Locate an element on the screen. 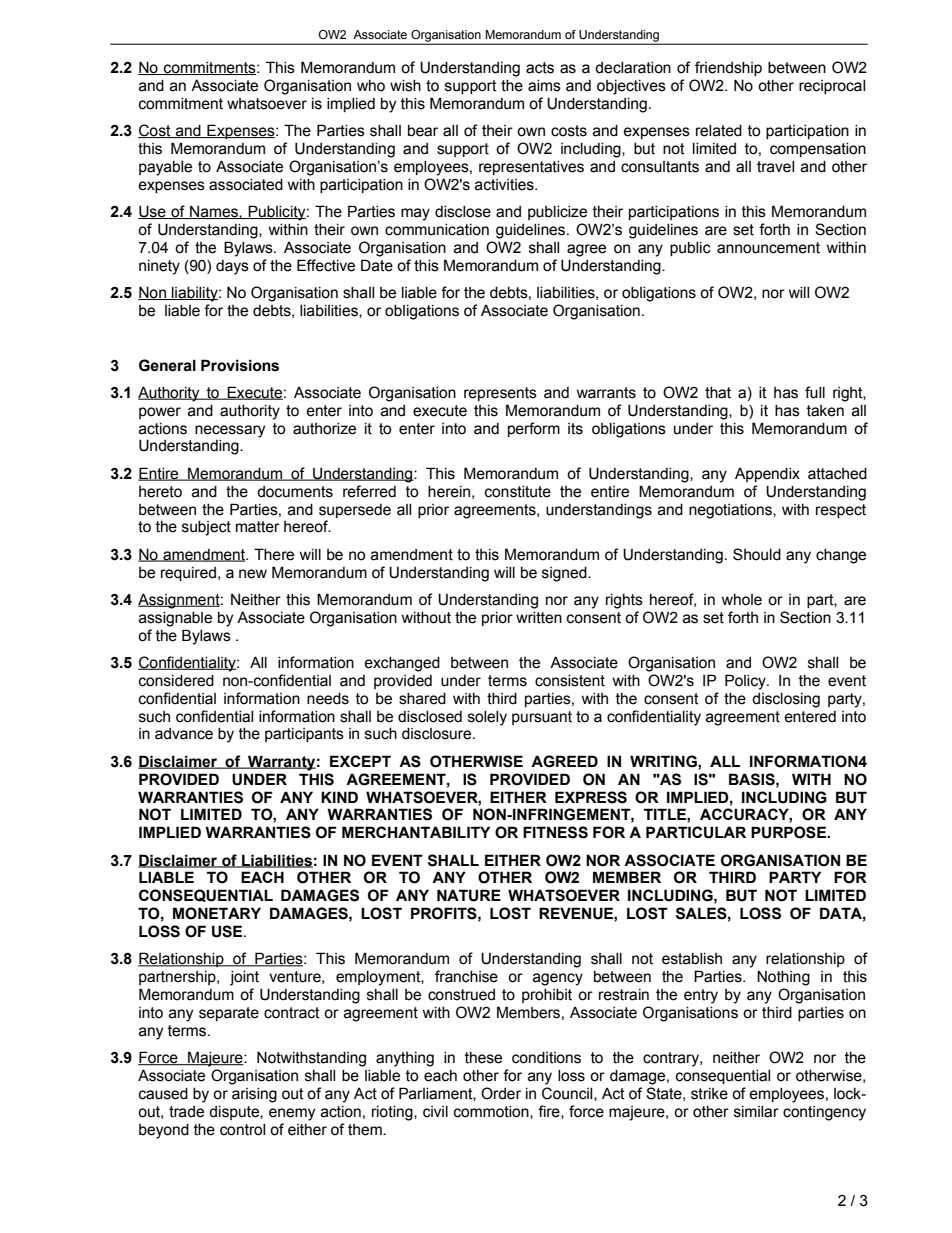 This screenshot has width=952, height=1233. aims is located at coordinates (544, 86).
